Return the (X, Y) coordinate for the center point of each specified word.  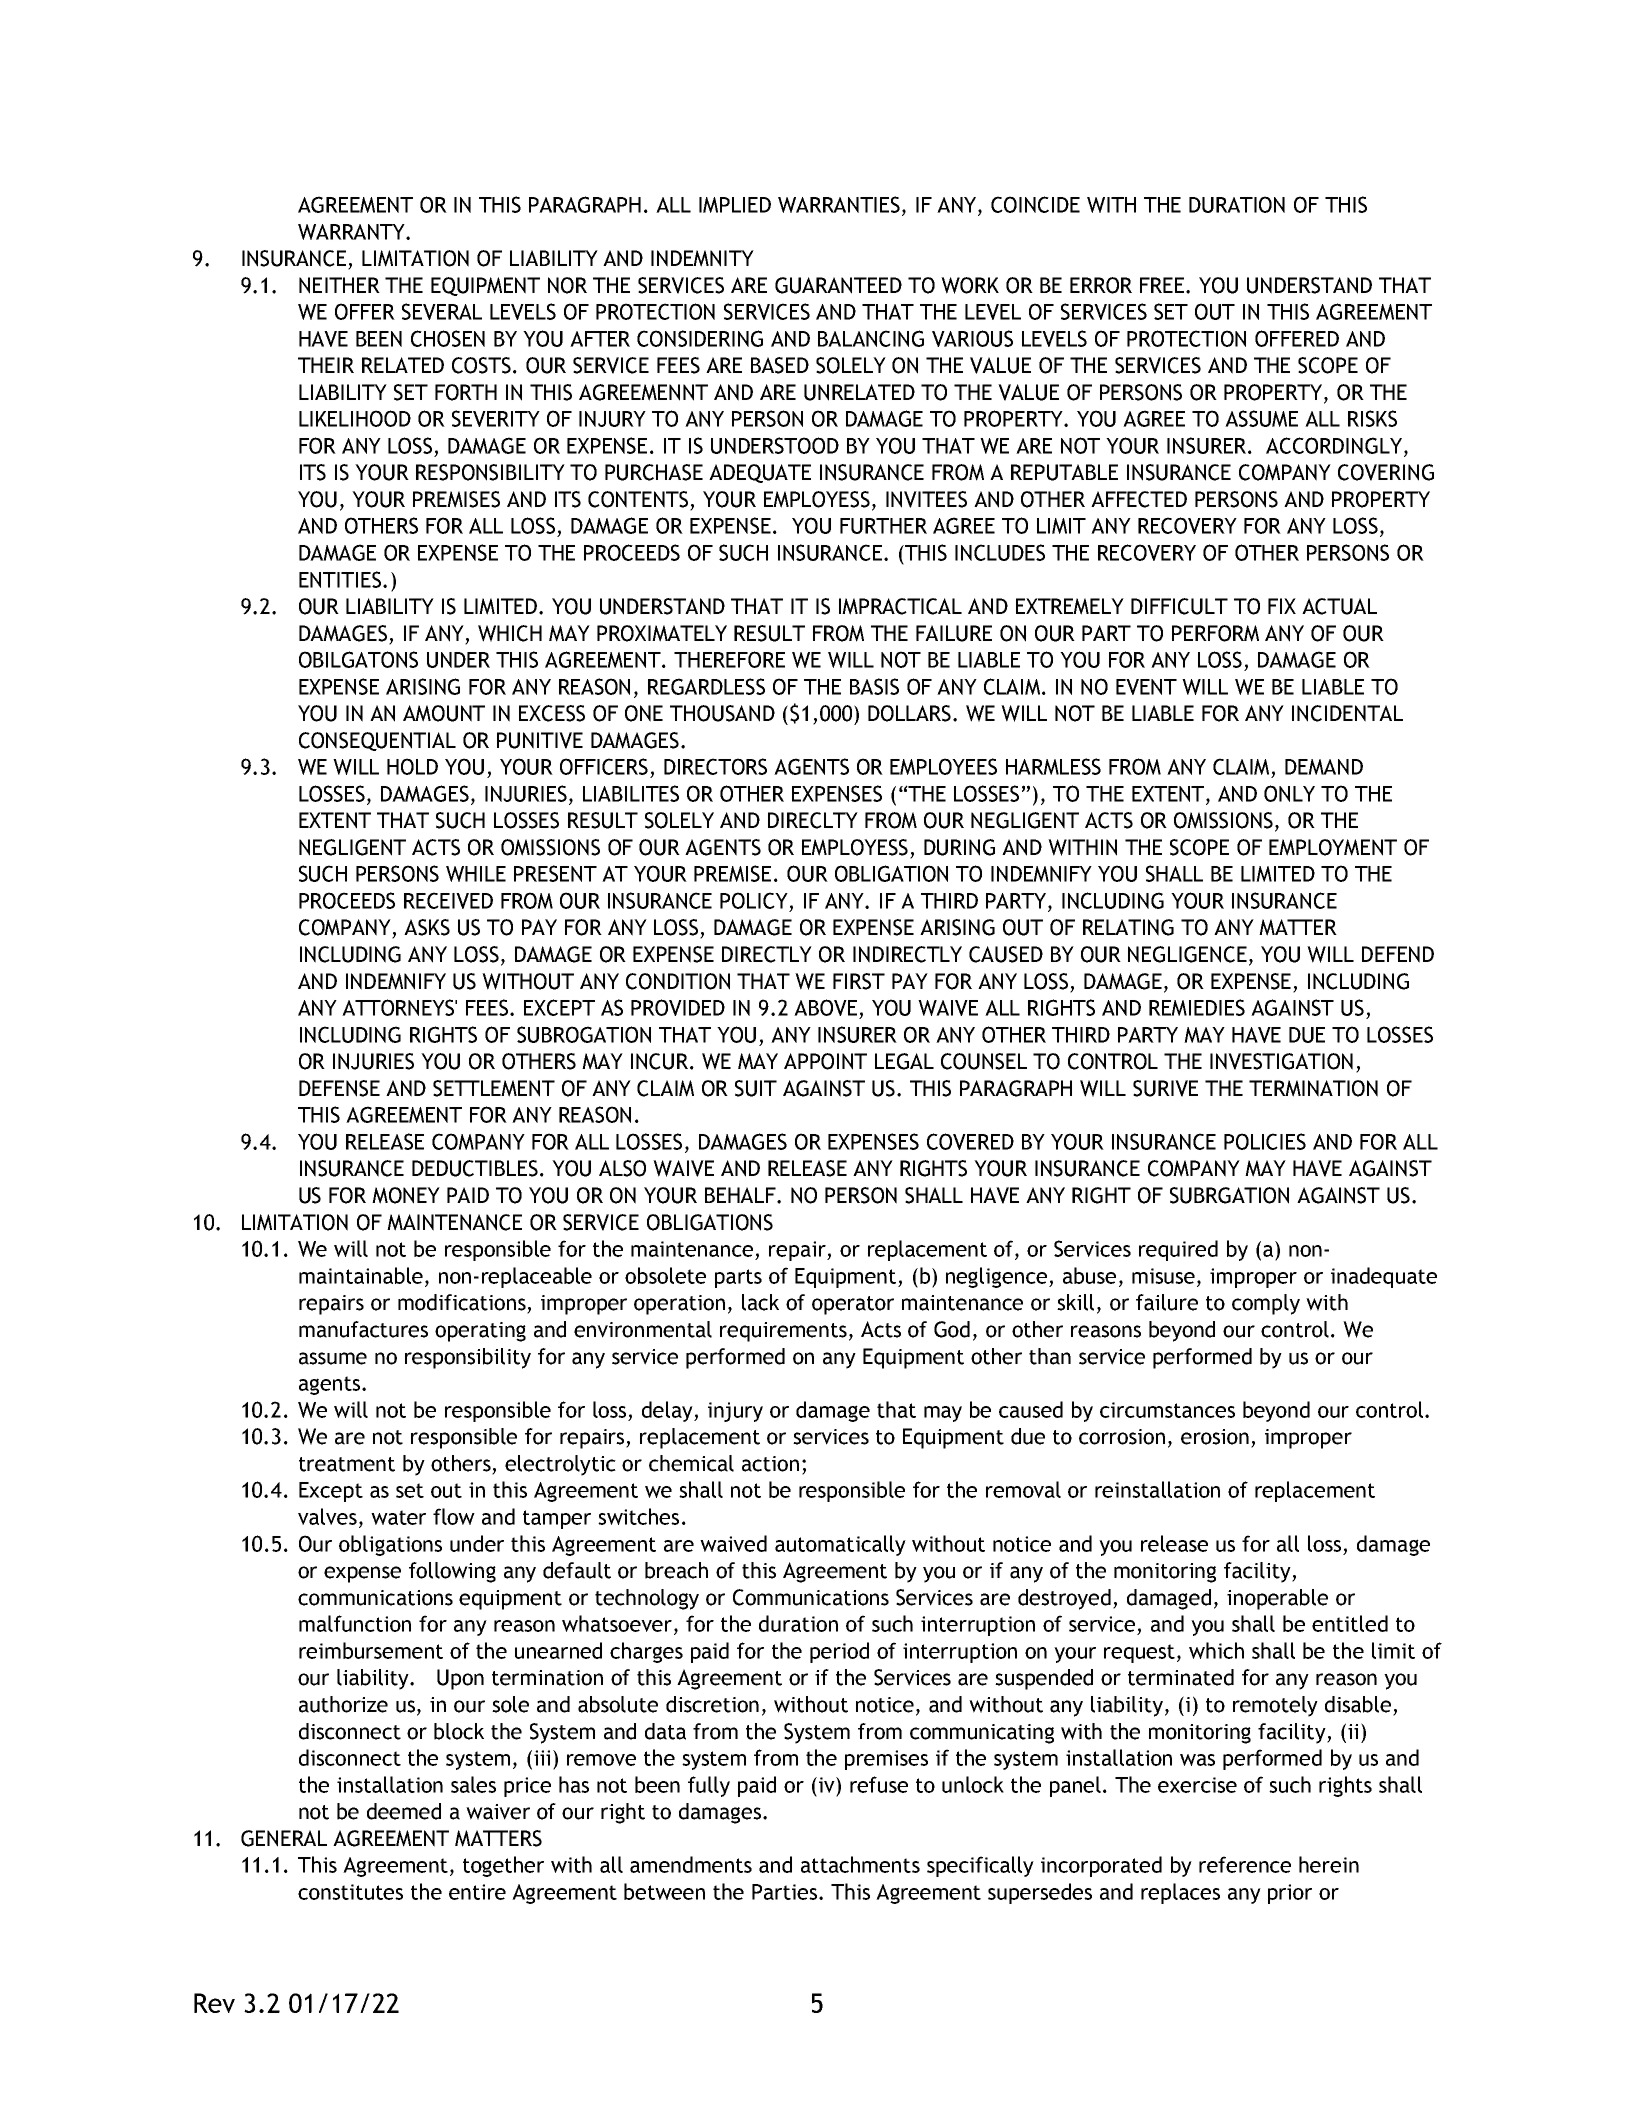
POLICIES (1265, 1141)
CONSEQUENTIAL (377, 741)
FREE (1163, 285)
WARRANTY (352, 232)
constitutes (350, 1892)
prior (1290, 1894)
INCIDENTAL (1347, 713)
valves (327, 1516)
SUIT (756, 1088)
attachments (860, 1864)
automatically (840, 1545)
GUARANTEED (838, 285)
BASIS (874, 686)
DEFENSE (339, 1088)
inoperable (1277, 1599)
